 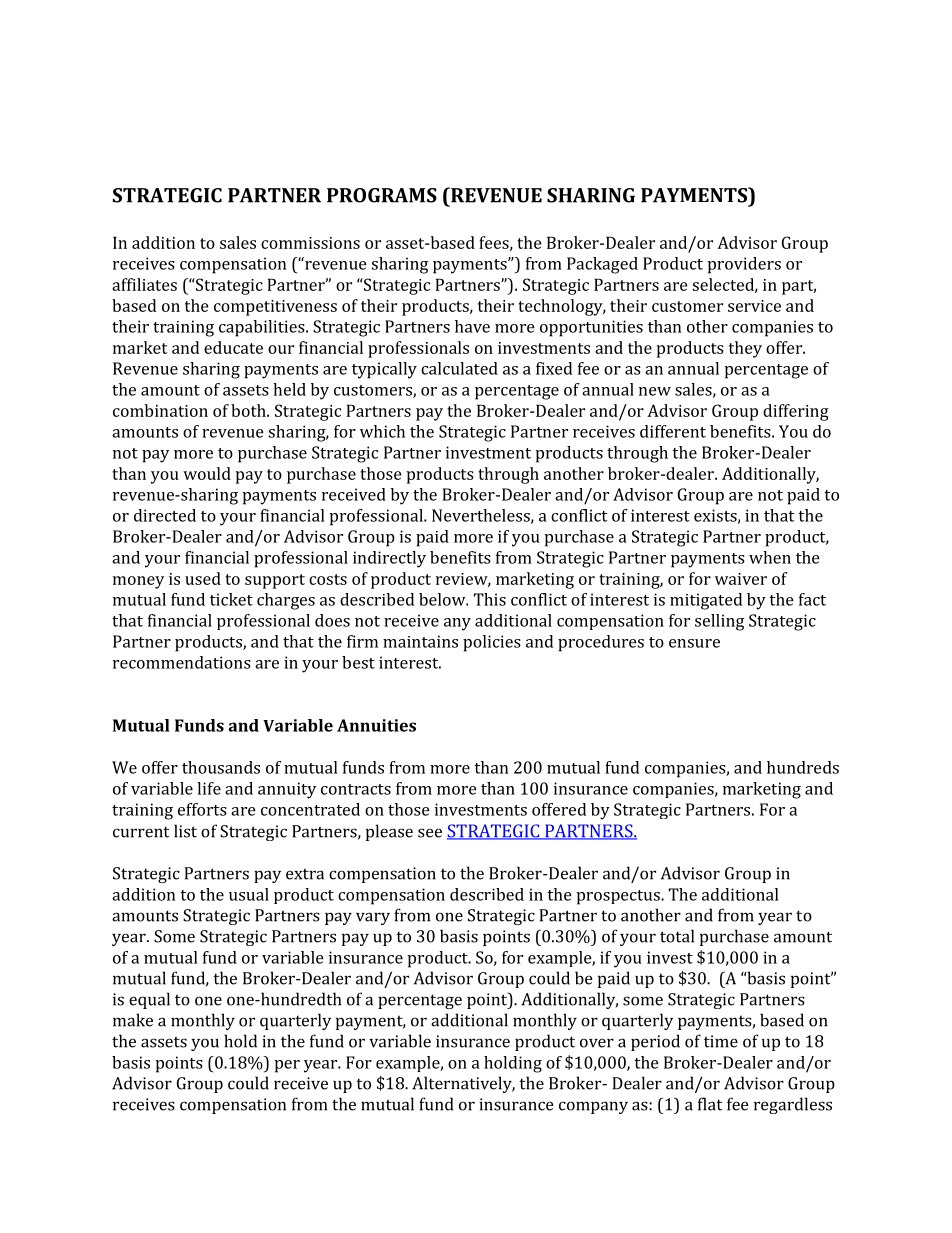 What do you see at coordinates (165, 515) in the page?
I see `directed` at bounding box center [165, 515].
